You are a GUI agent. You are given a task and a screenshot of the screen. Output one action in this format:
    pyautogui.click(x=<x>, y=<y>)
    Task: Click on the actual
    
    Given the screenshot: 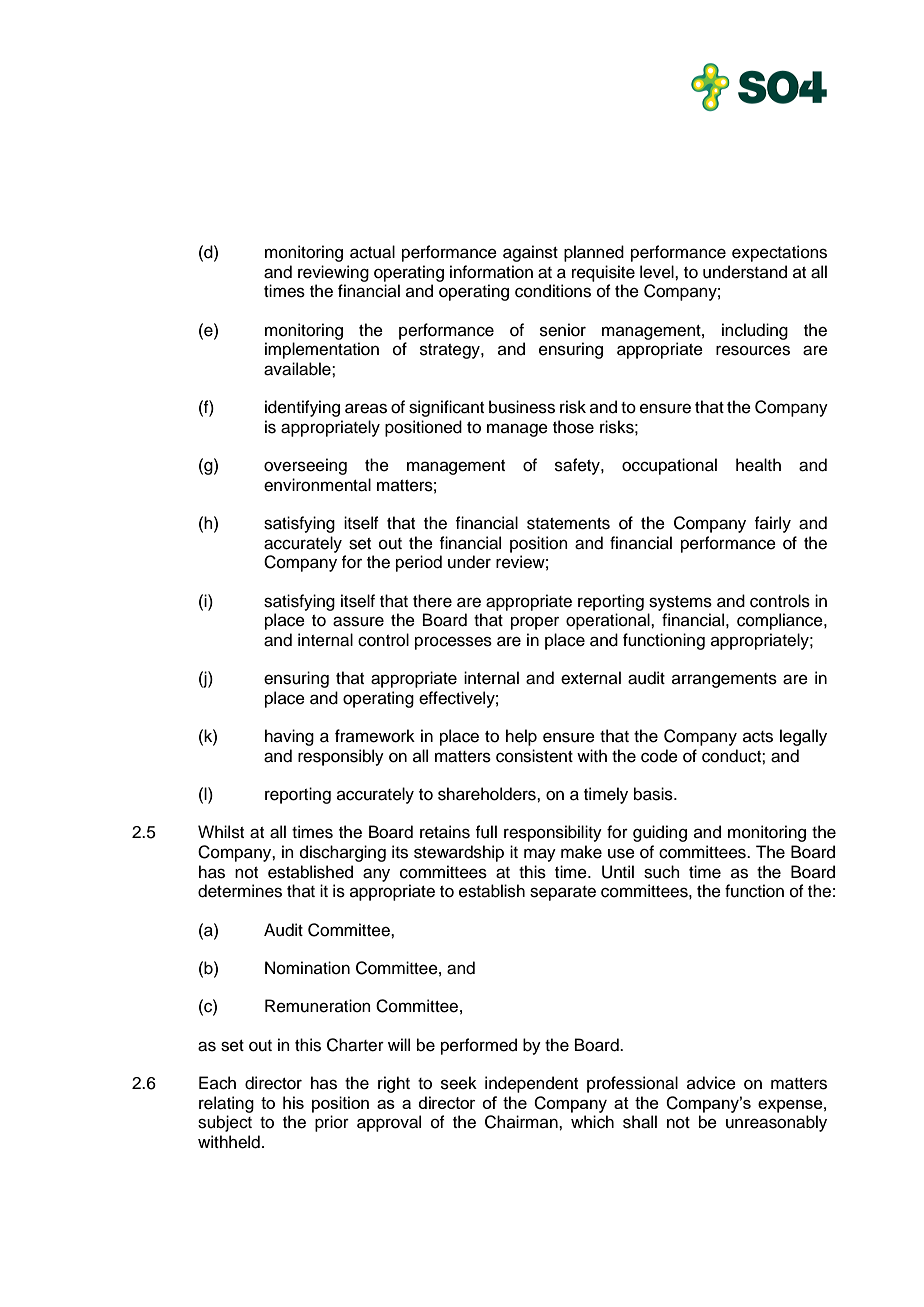 What is the action you would take?
    pyautogui.click(x=372, y=252)
